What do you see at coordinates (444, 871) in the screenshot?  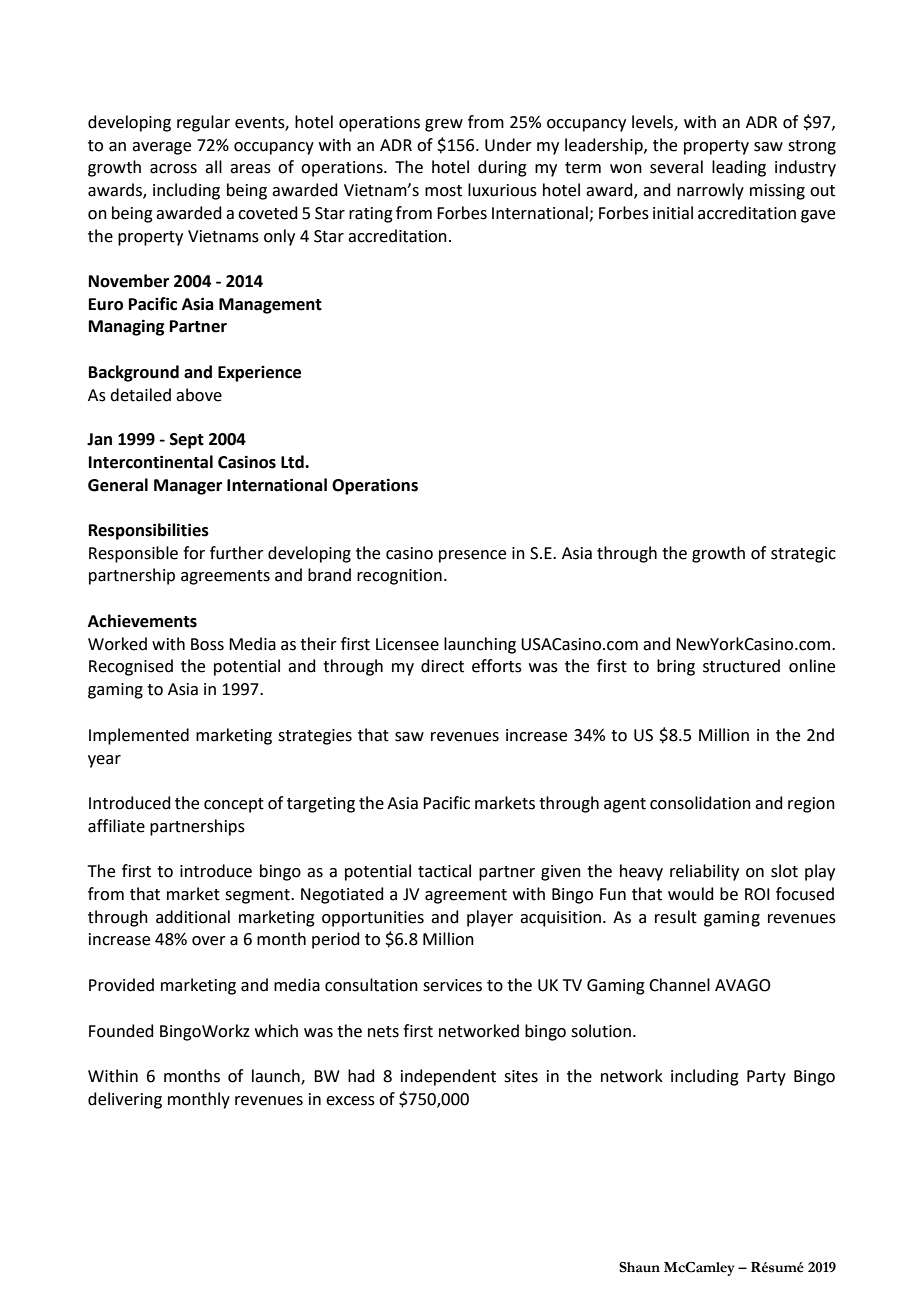 I see `tactical` at bounding box center [444, 871].
